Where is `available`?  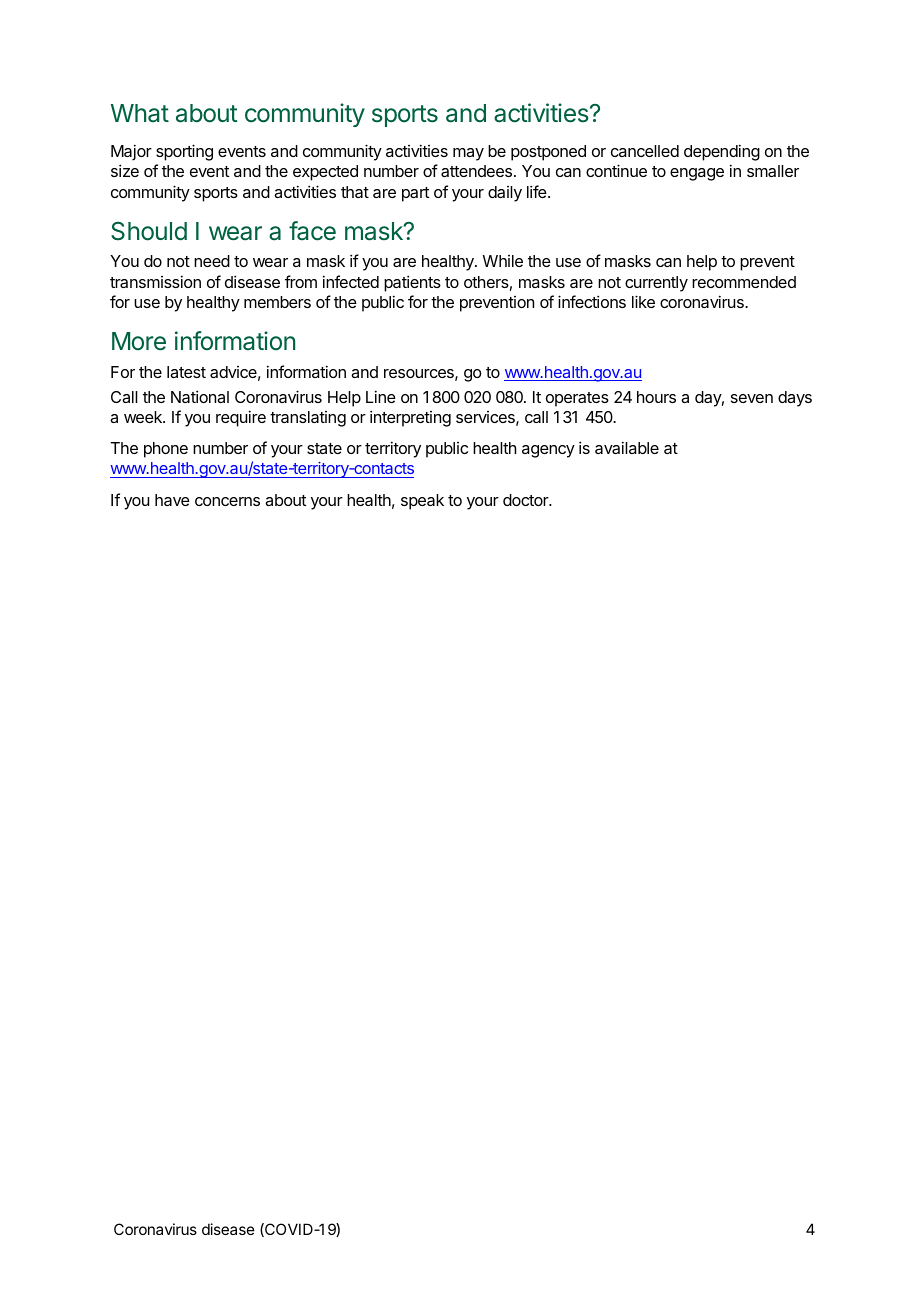 available is located at coordinates (627, 447).
